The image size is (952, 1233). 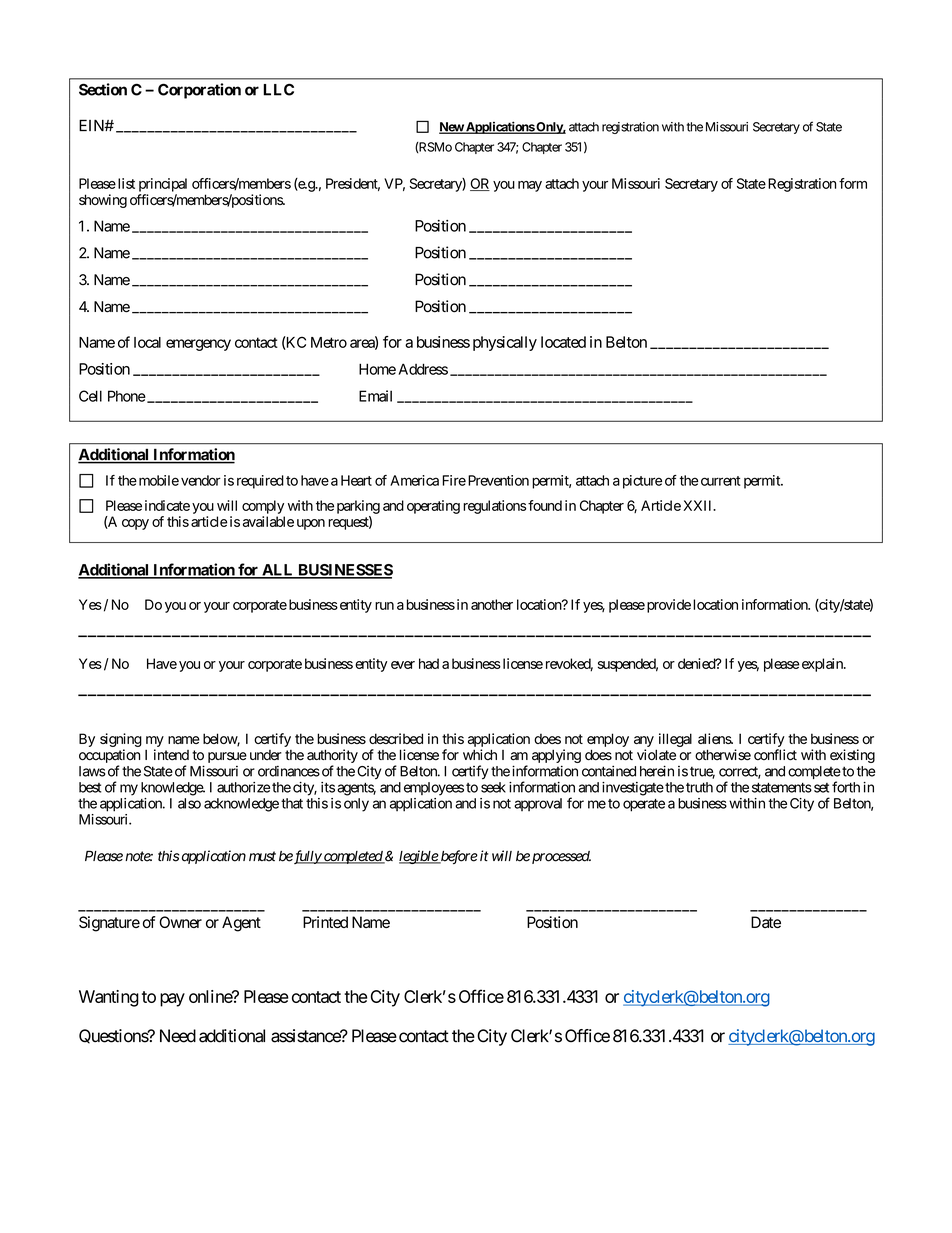 What do you see at coordinates (699, 505) in the screenshot?
I see `XXII` at bounding box center [699, 505].
